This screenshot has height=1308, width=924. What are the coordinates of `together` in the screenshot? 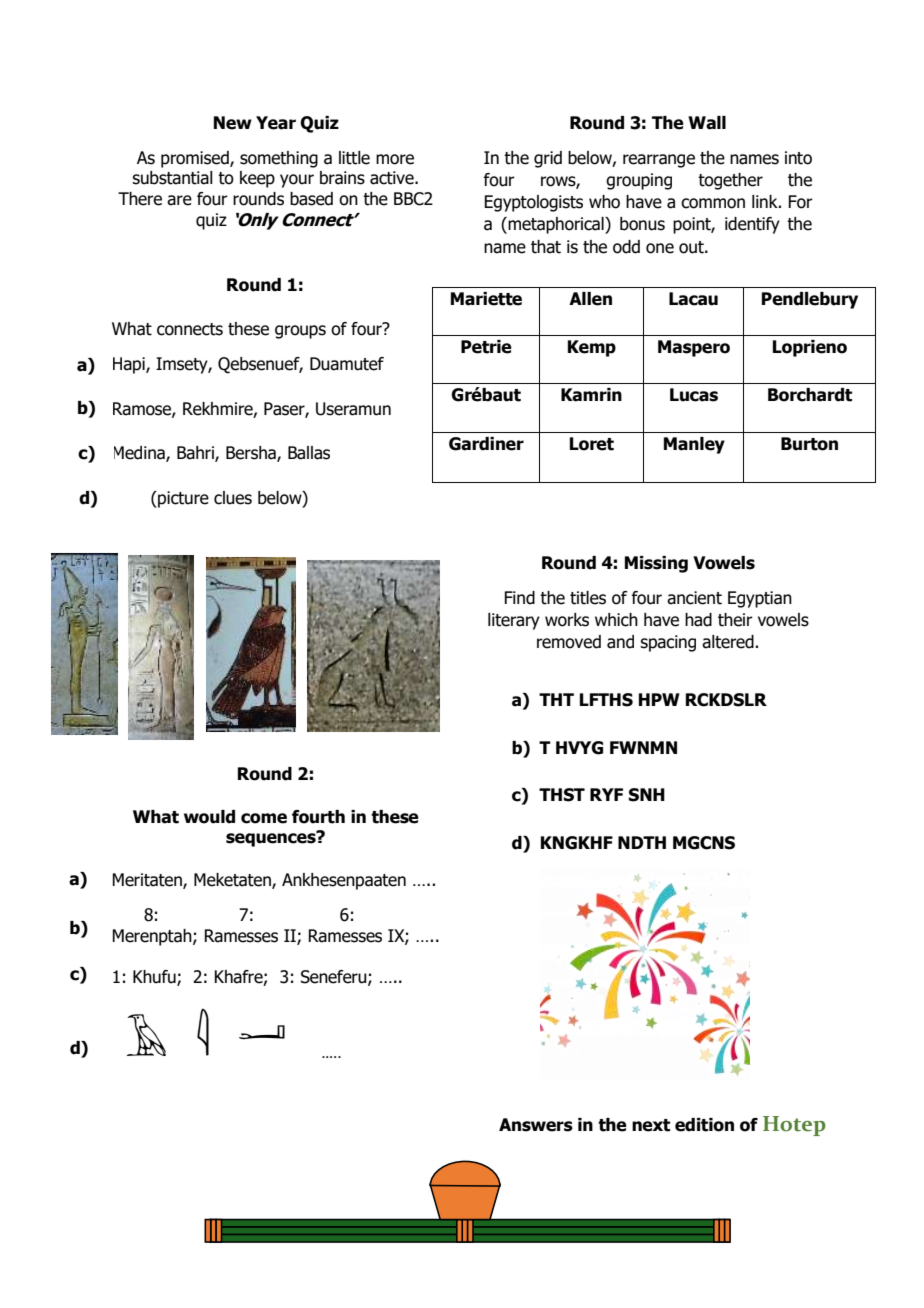 It's located at (730, 181).
